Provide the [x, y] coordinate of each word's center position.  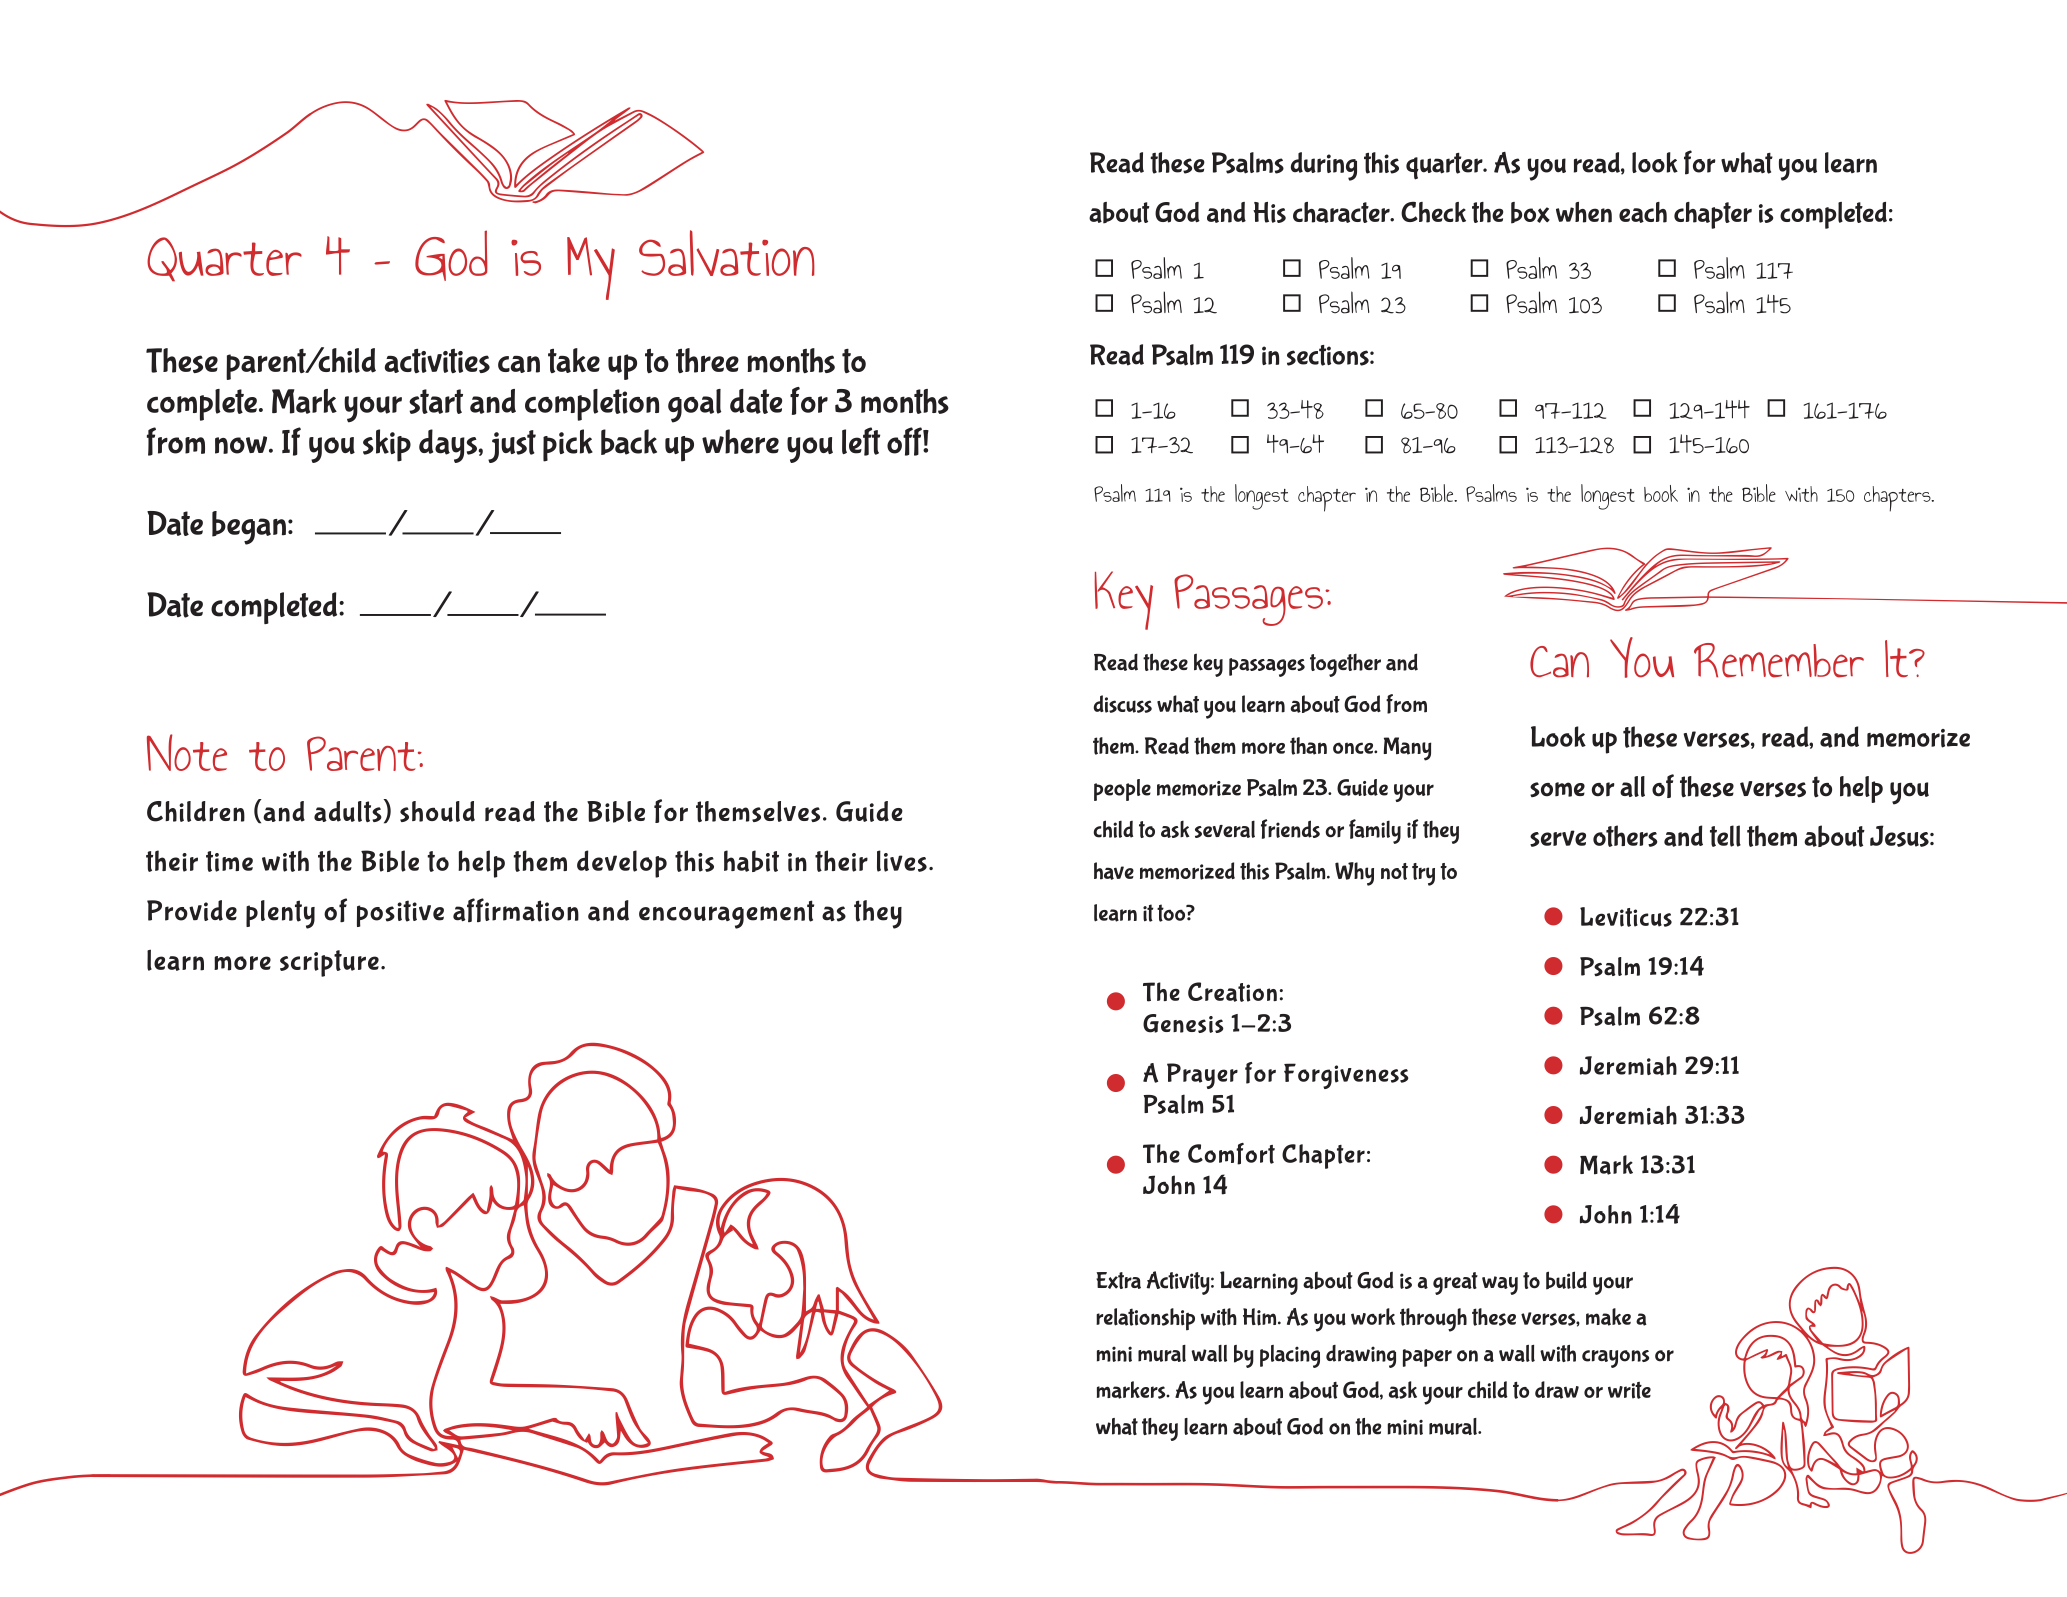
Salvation [727, 253]
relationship [1145, 1319]
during [1324, 166]
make [1608, 1317]
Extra [1118, 1280]
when [1584, 212]
